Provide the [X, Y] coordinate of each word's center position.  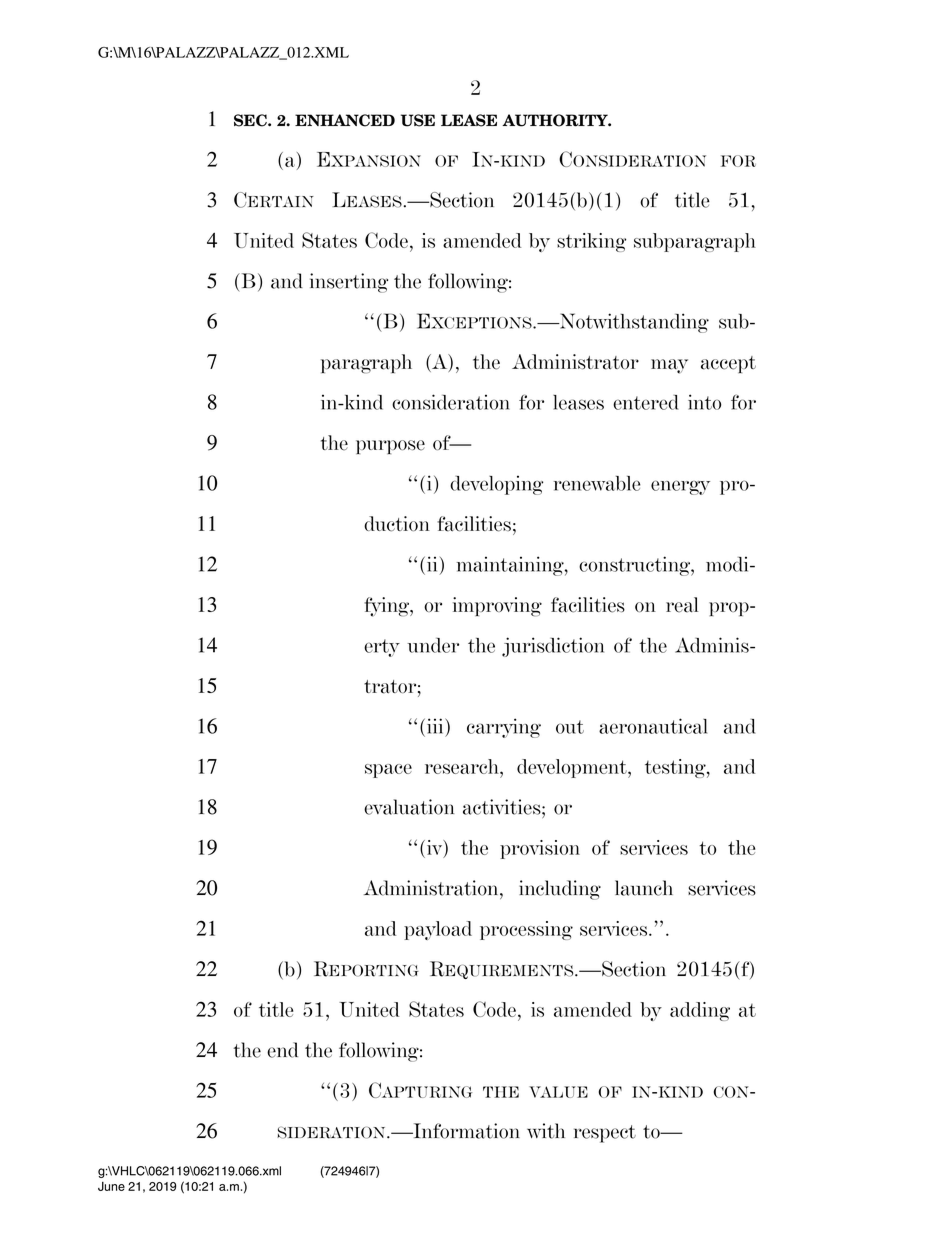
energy [680, 487]
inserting [349, 283]
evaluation [409, 807]
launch [644, 888]
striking [591, 242]
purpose [390, 447]
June [111, 1186]
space [388, 771]
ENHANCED [345, 120]
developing [496, 485]
